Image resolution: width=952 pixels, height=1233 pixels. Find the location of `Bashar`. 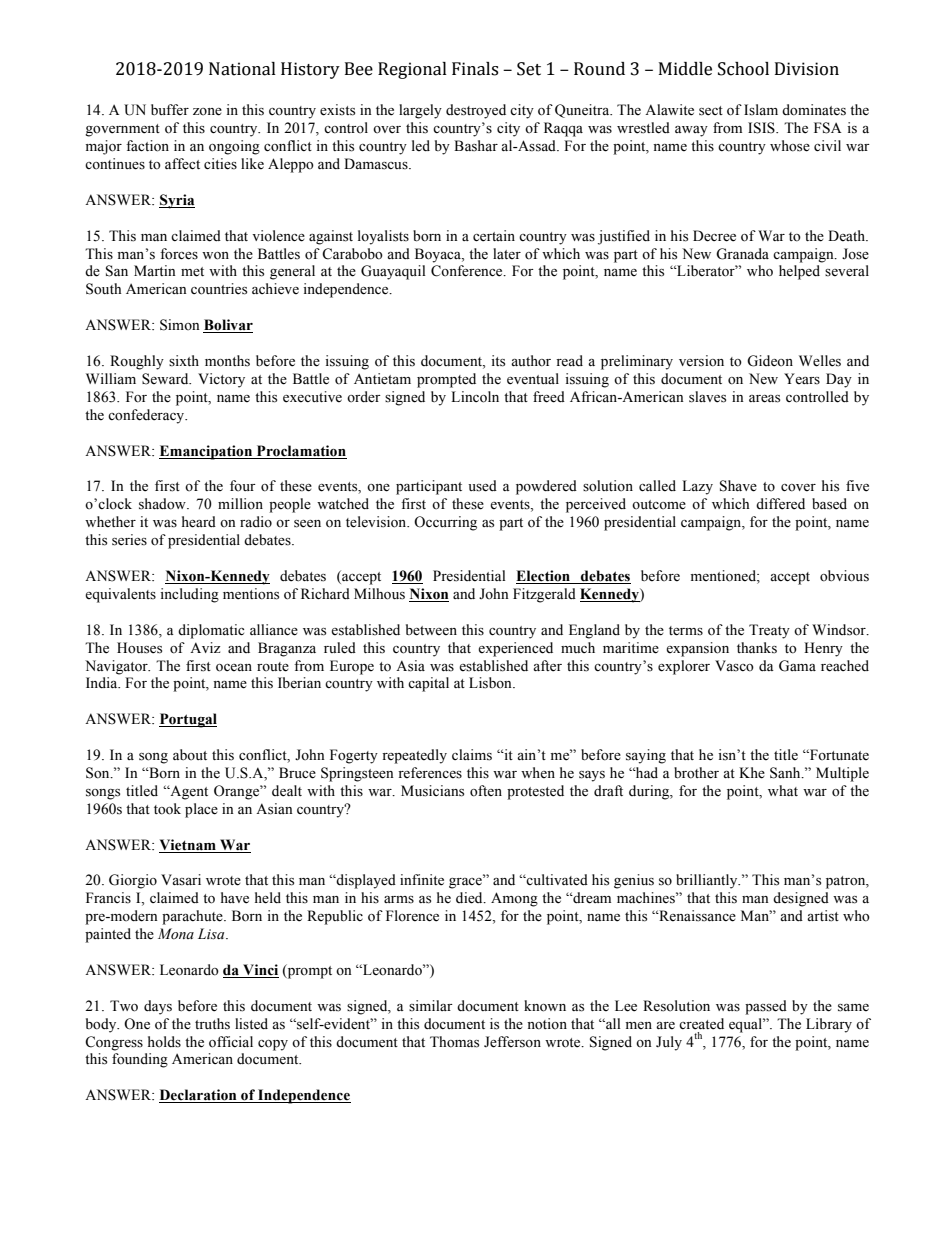

Bashar is located at coordinates (476, 146).
